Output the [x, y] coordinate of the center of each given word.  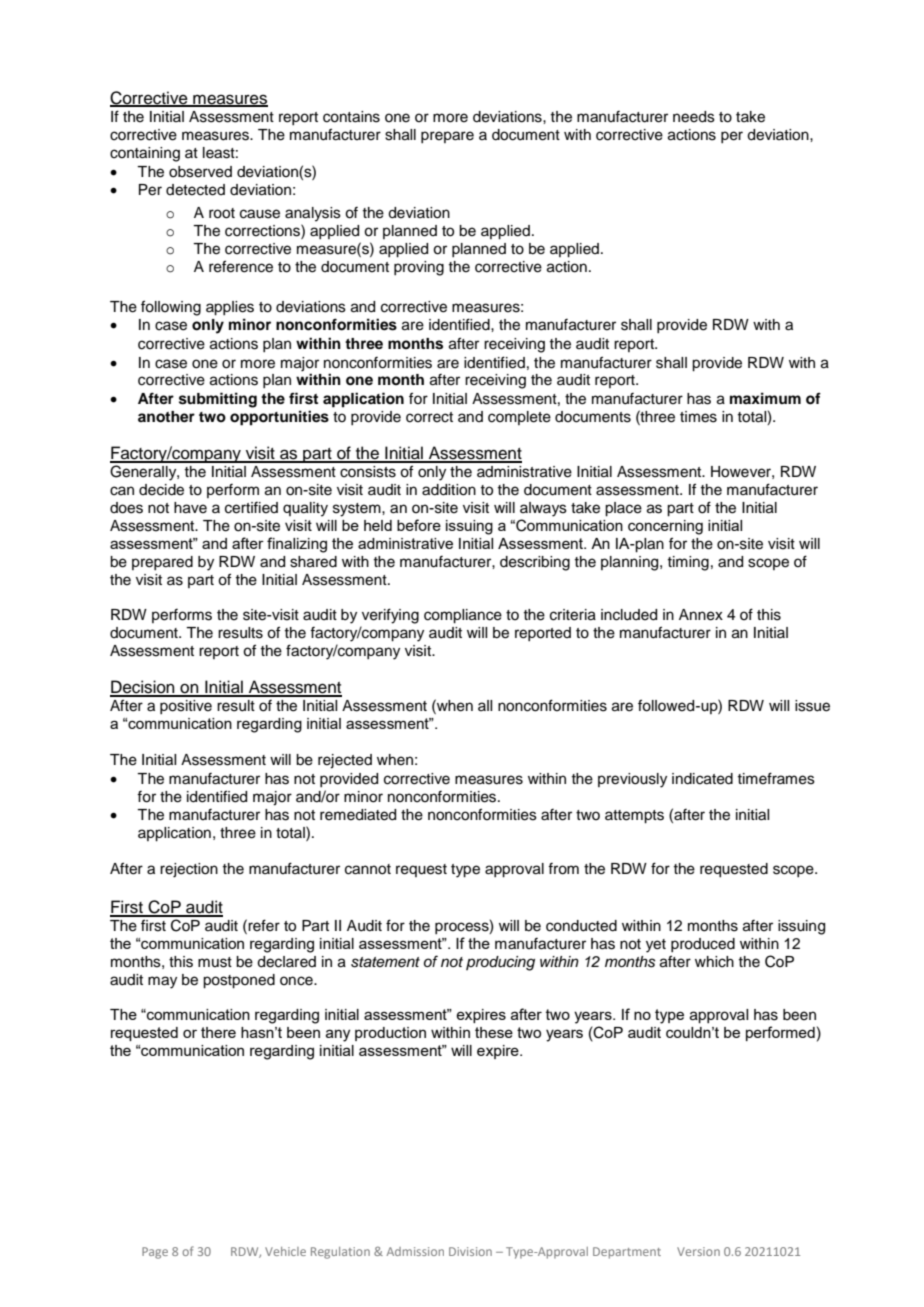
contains [351, 117]
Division [470, 1251]
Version [698, 1251]
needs [694, 117]
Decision [143, 688]
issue [812, 706]
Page [155, 1253]
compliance [463, 616]
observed [200, 172]
